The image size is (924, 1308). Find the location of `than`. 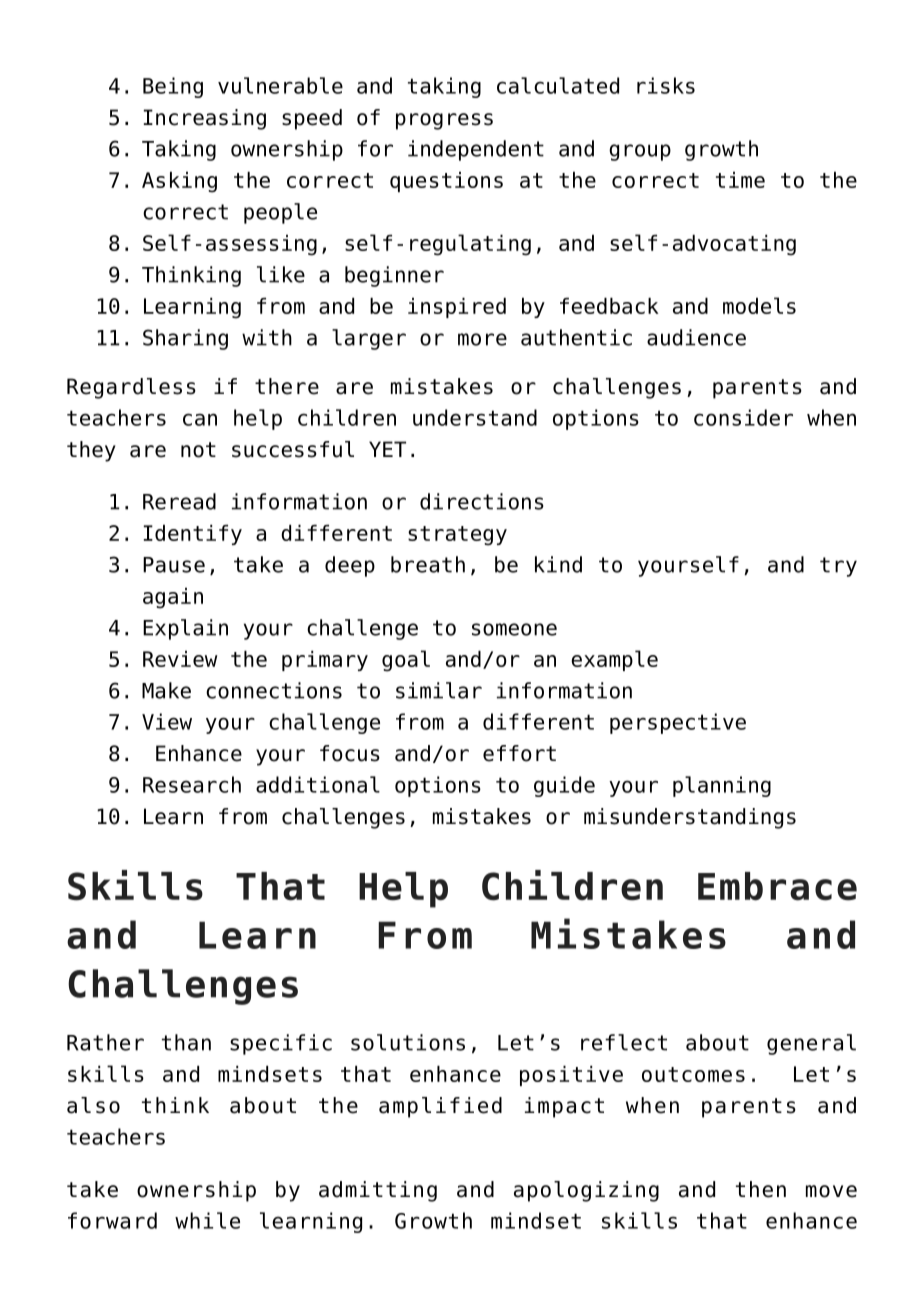

than is located at coordinates (186, 1042).
